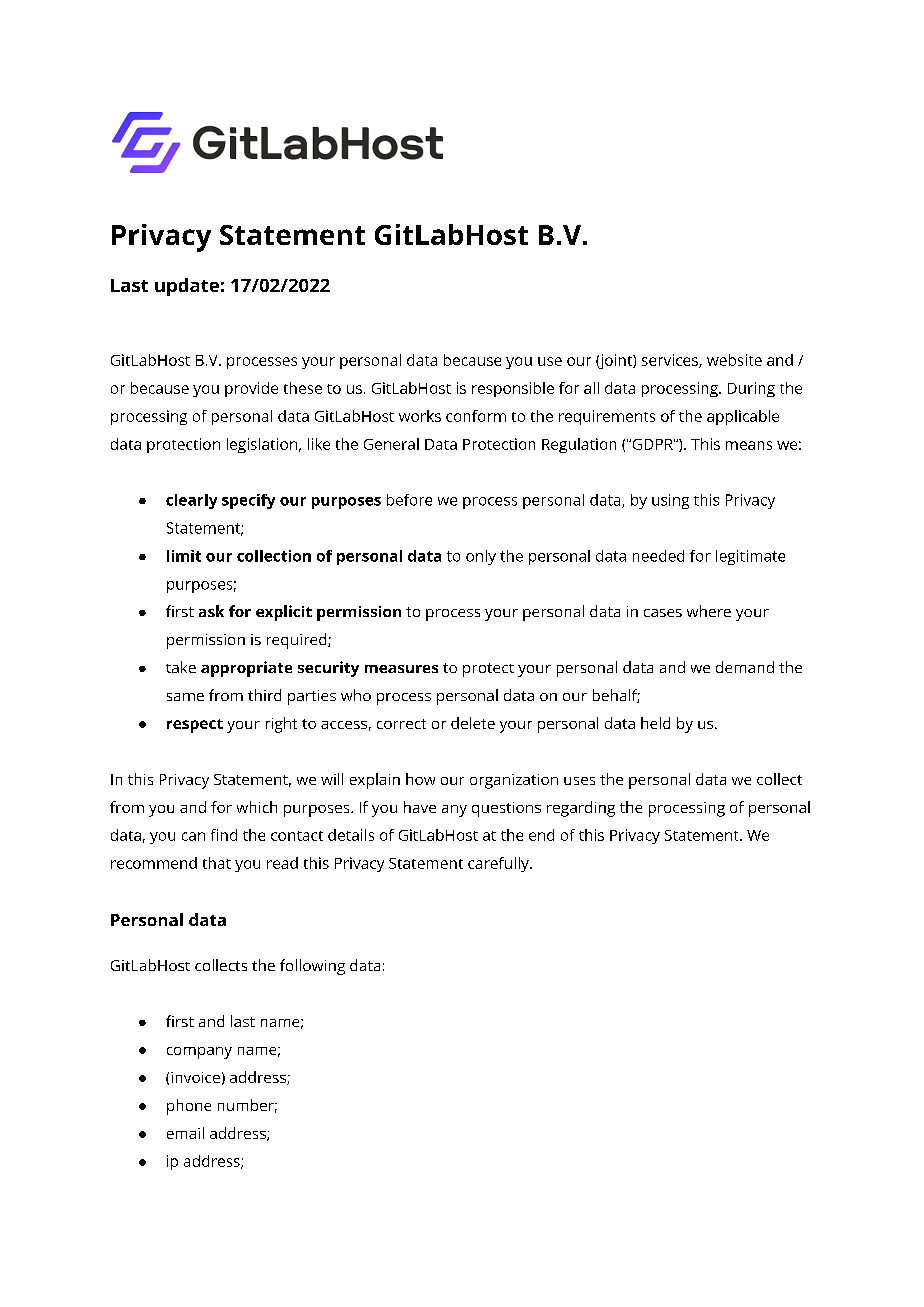  I want to click on that, so click(217, 863).
